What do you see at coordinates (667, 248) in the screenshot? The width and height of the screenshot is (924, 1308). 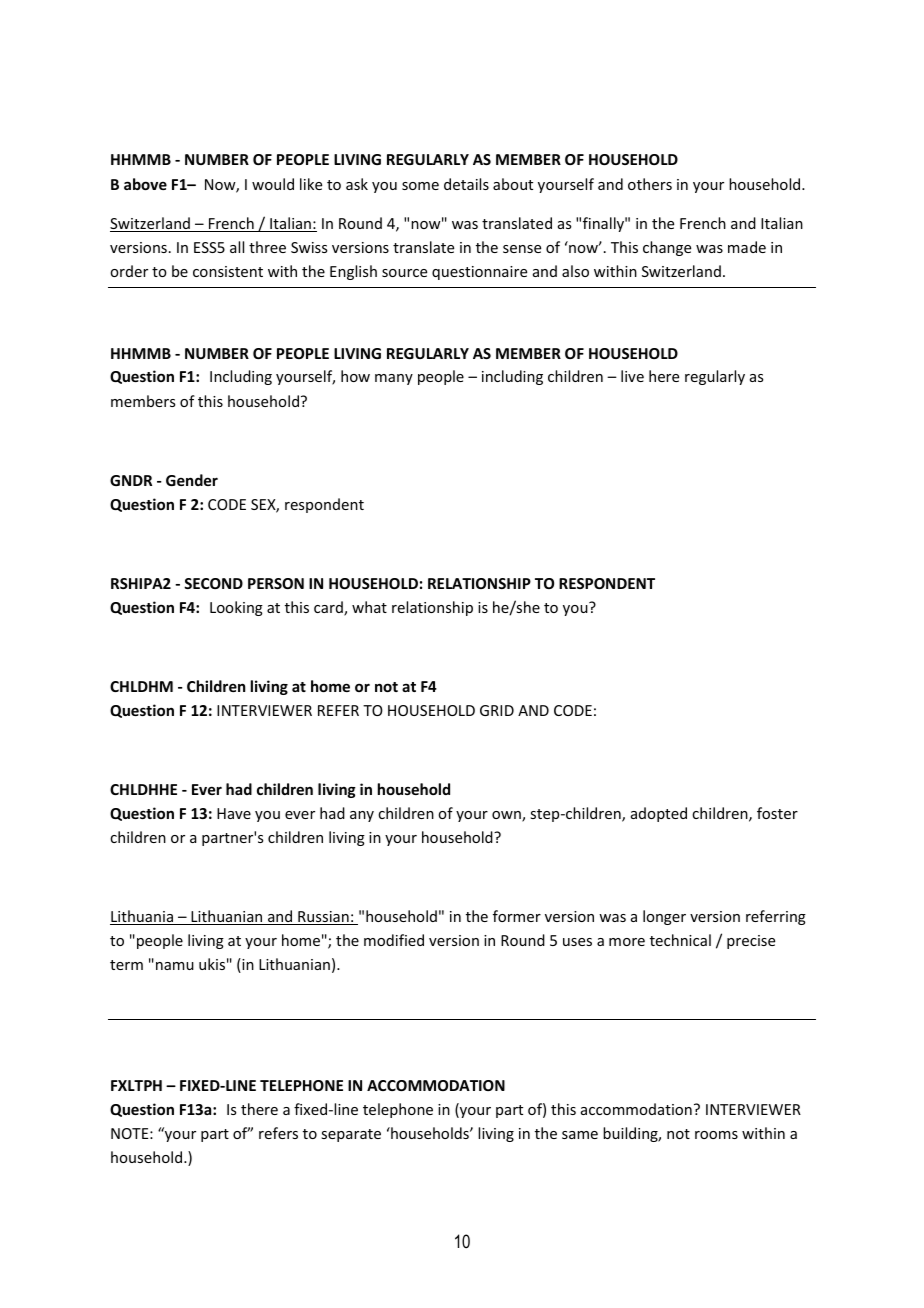 I see `change` at bounding box center [667, 248].
